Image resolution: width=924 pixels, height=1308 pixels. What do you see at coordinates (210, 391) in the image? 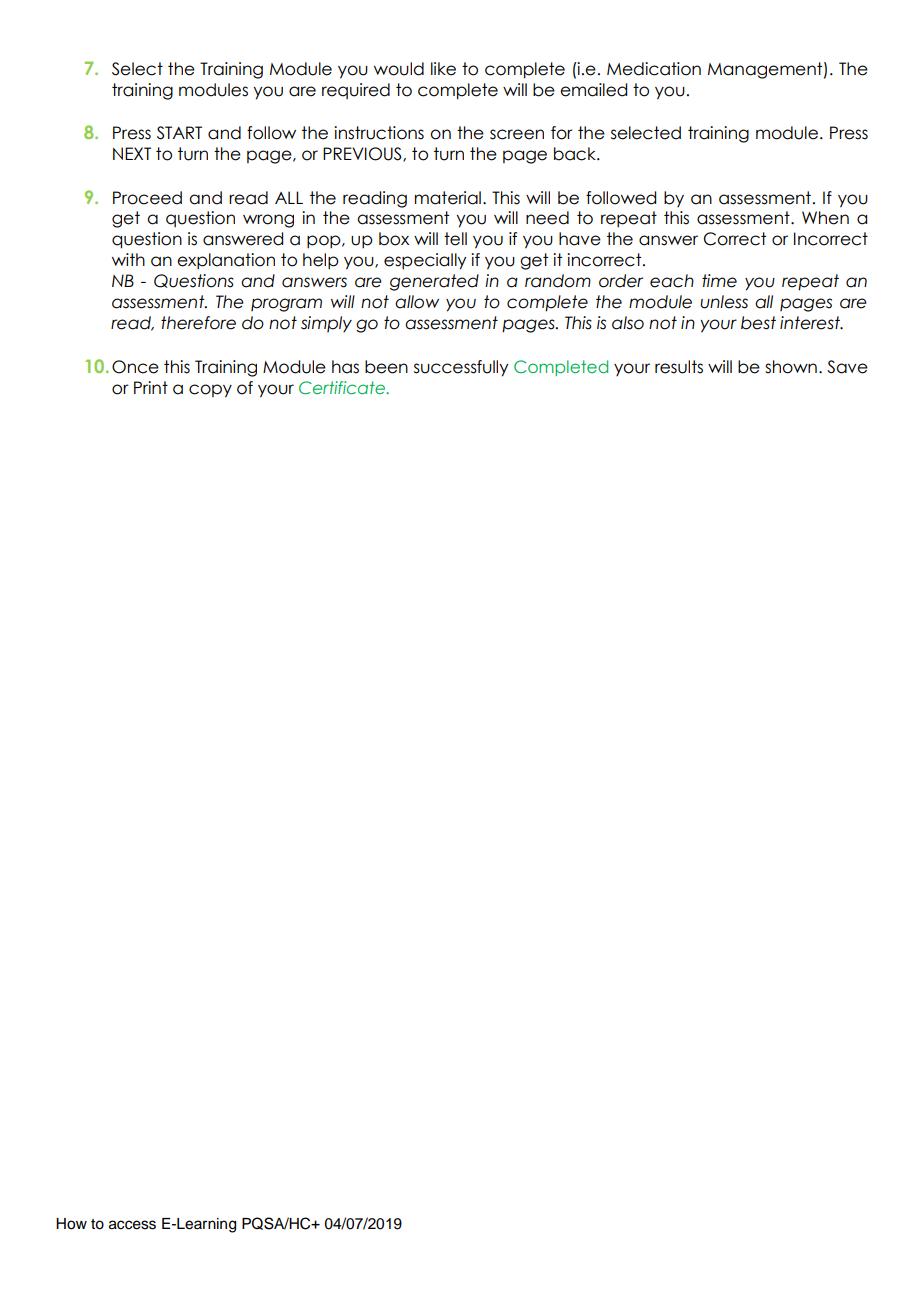
I see `copy` at bounding box center [210, 391].
